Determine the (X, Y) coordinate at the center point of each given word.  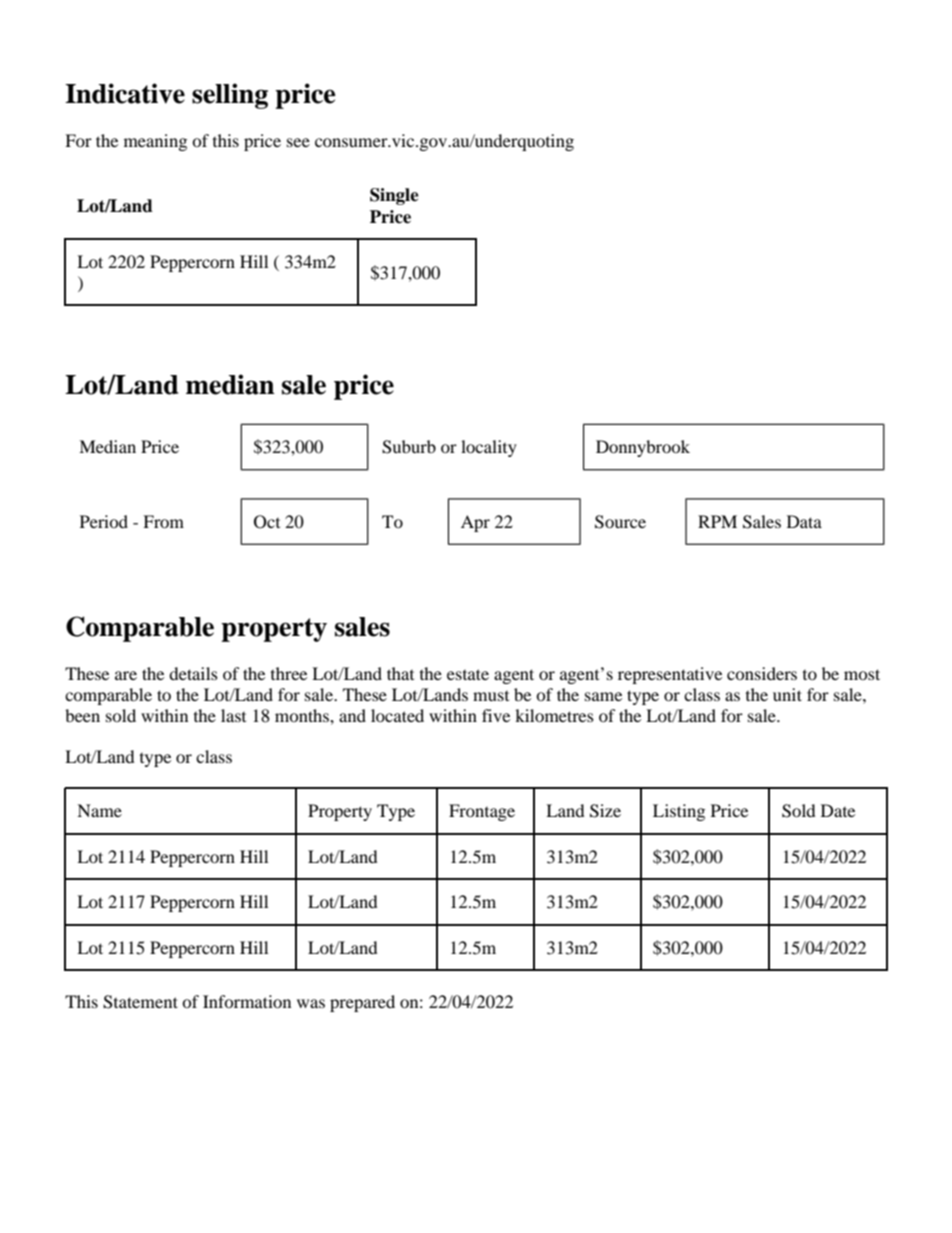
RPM (717, 521)
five (496, 715)
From (163, 521)
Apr (475, 523)
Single (394, 196)
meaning (155, 142)
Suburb (409, 447)
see (298, 142)
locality (489, 448)
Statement (140, 1002)
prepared (362, 1003)
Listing (679, 812)
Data (804, 521)
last (233, 715)
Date (838, 810)
